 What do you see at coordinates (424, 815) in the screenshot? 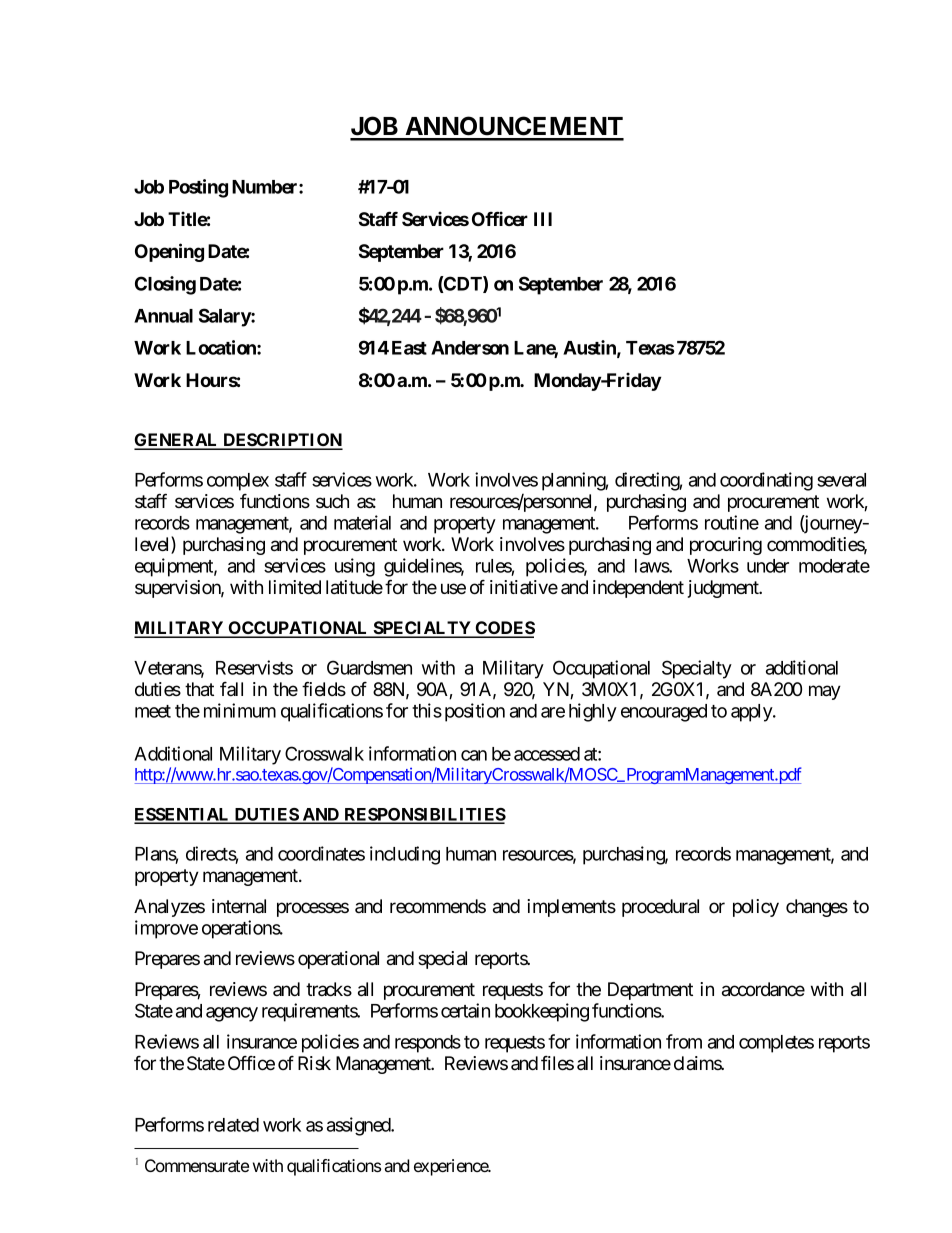
I see `RESPONSIBILITIES` at bounding box center [424, 815].
